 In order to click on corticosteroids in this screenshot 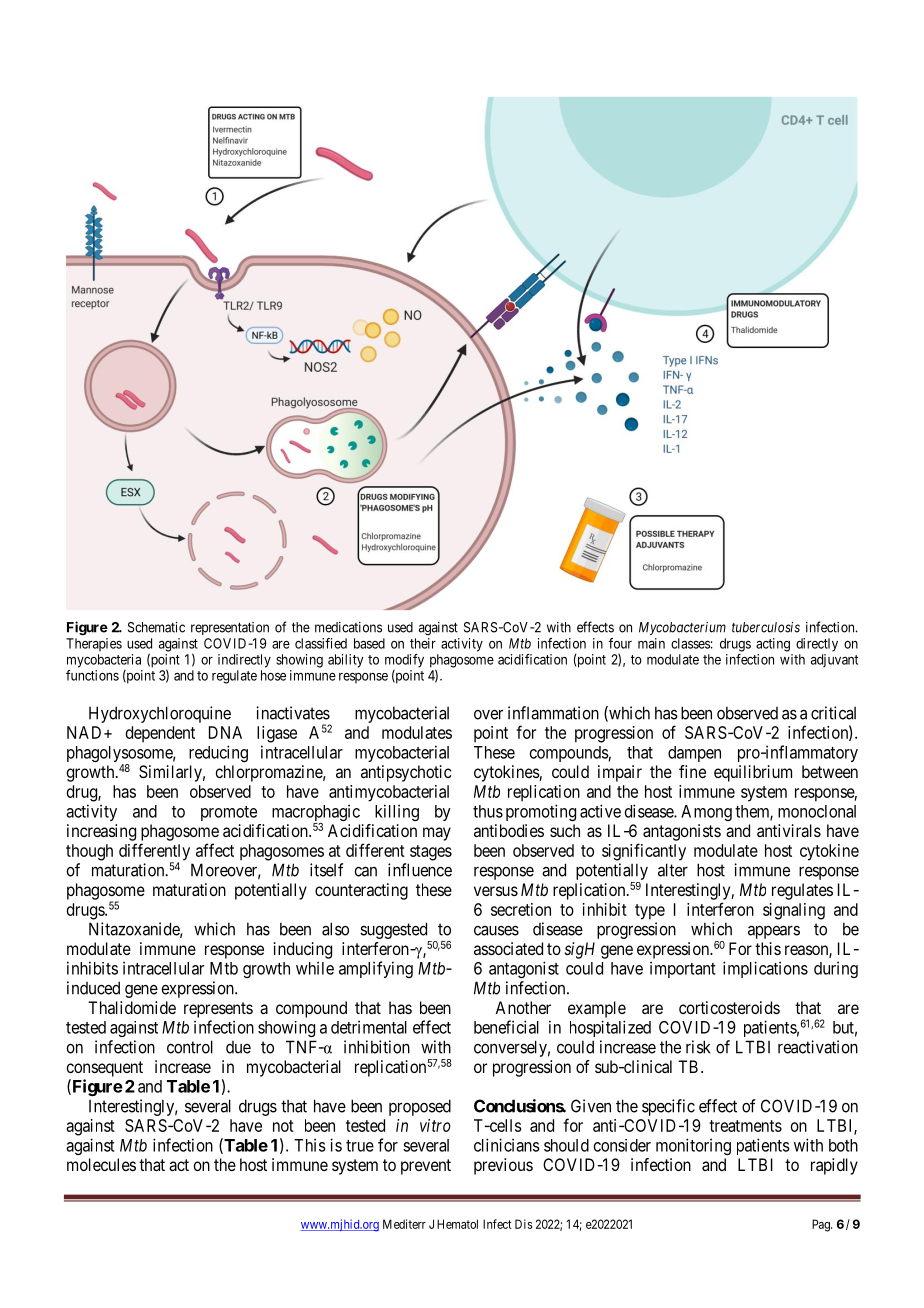, I will do `click(729, 1007)`.
